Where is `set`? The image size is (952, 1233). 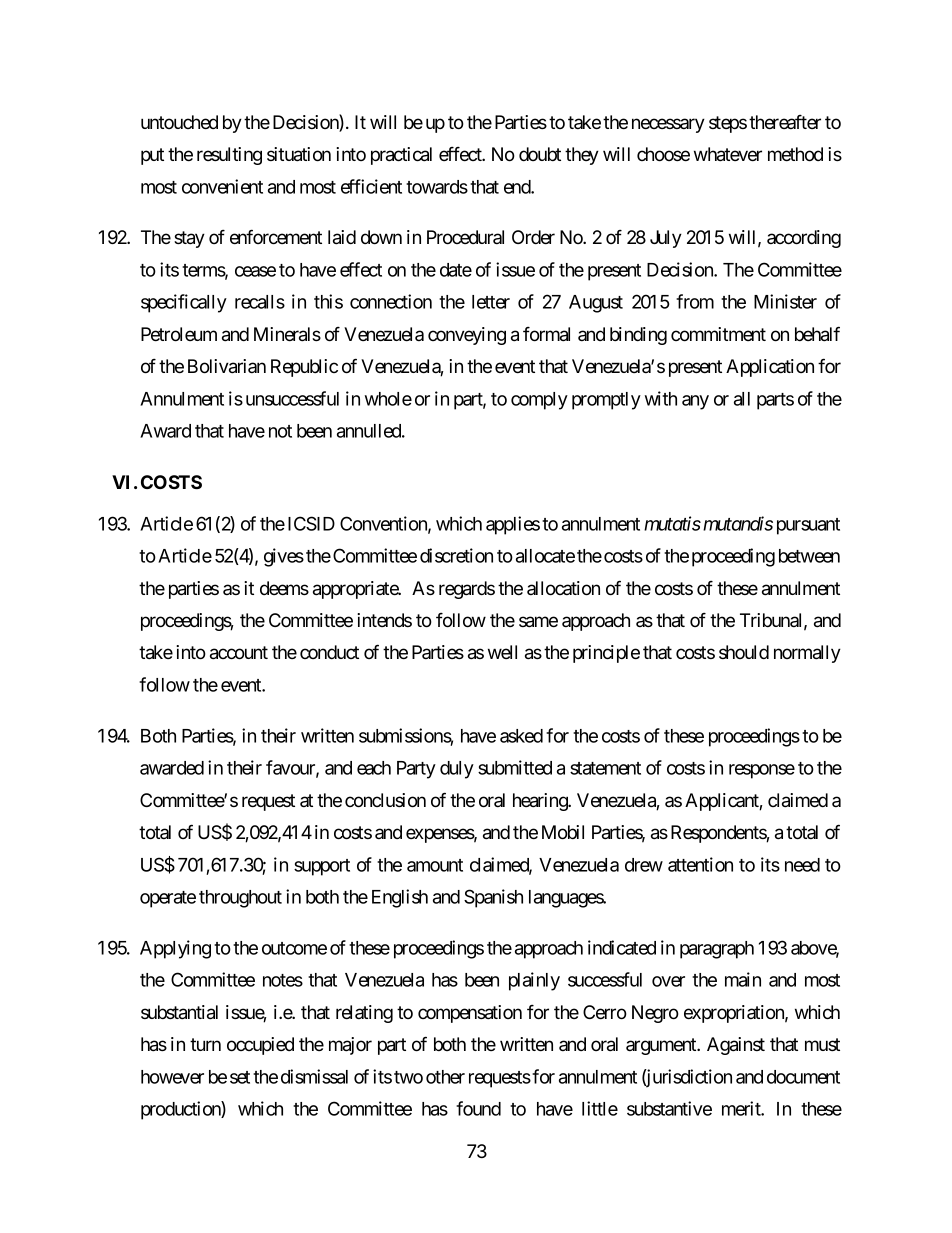
set is located at coordinates (240, 1077).
